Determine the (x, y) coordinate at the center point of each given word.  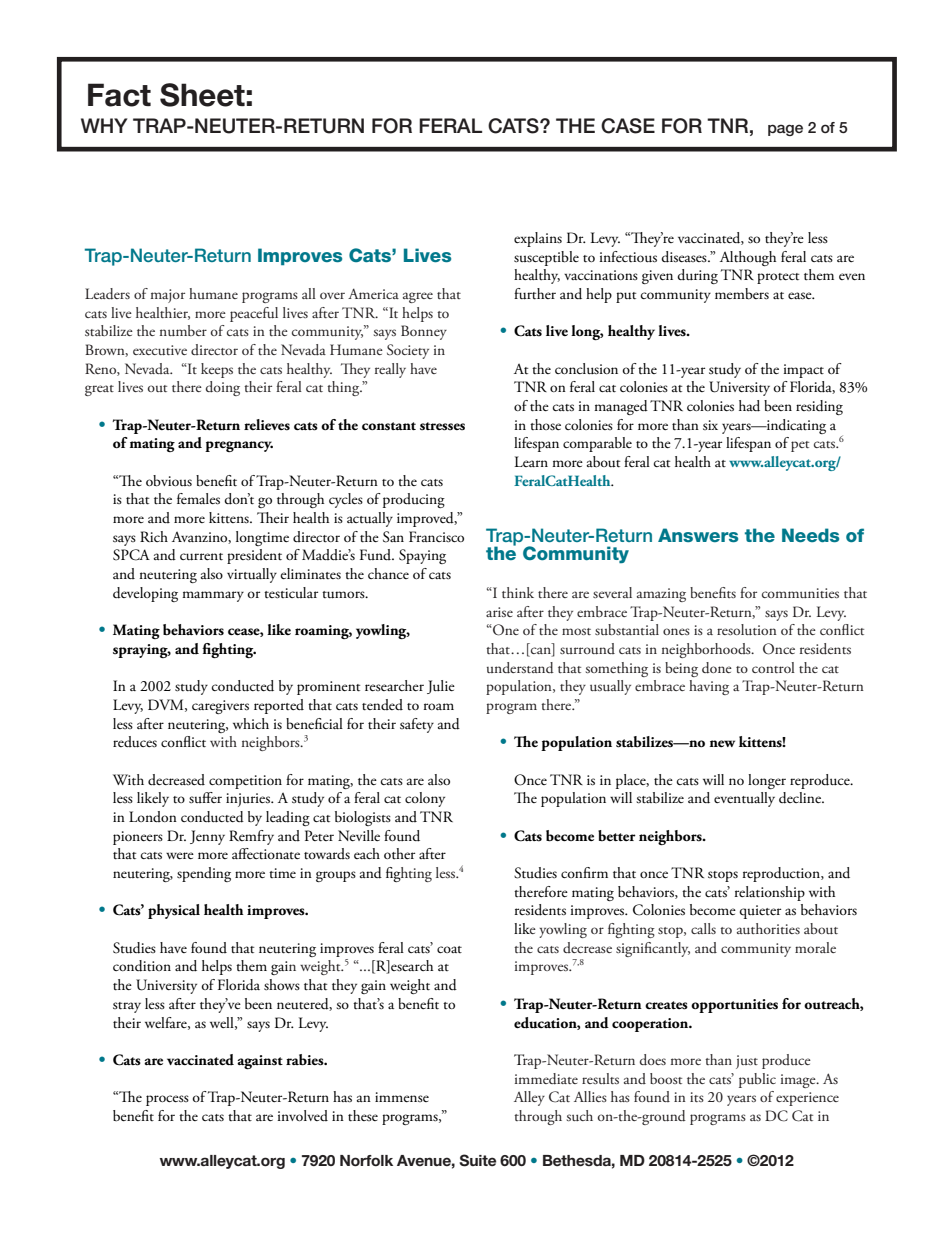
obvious (169, 481)
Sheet (202, 95)
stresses (442, 426)
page (785, 130)
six (710, 425)
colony (425, 799)
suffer (205, 798)
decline (801, 798)
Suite (477, 1160)
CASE (628, 126)
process (167, 1100)
